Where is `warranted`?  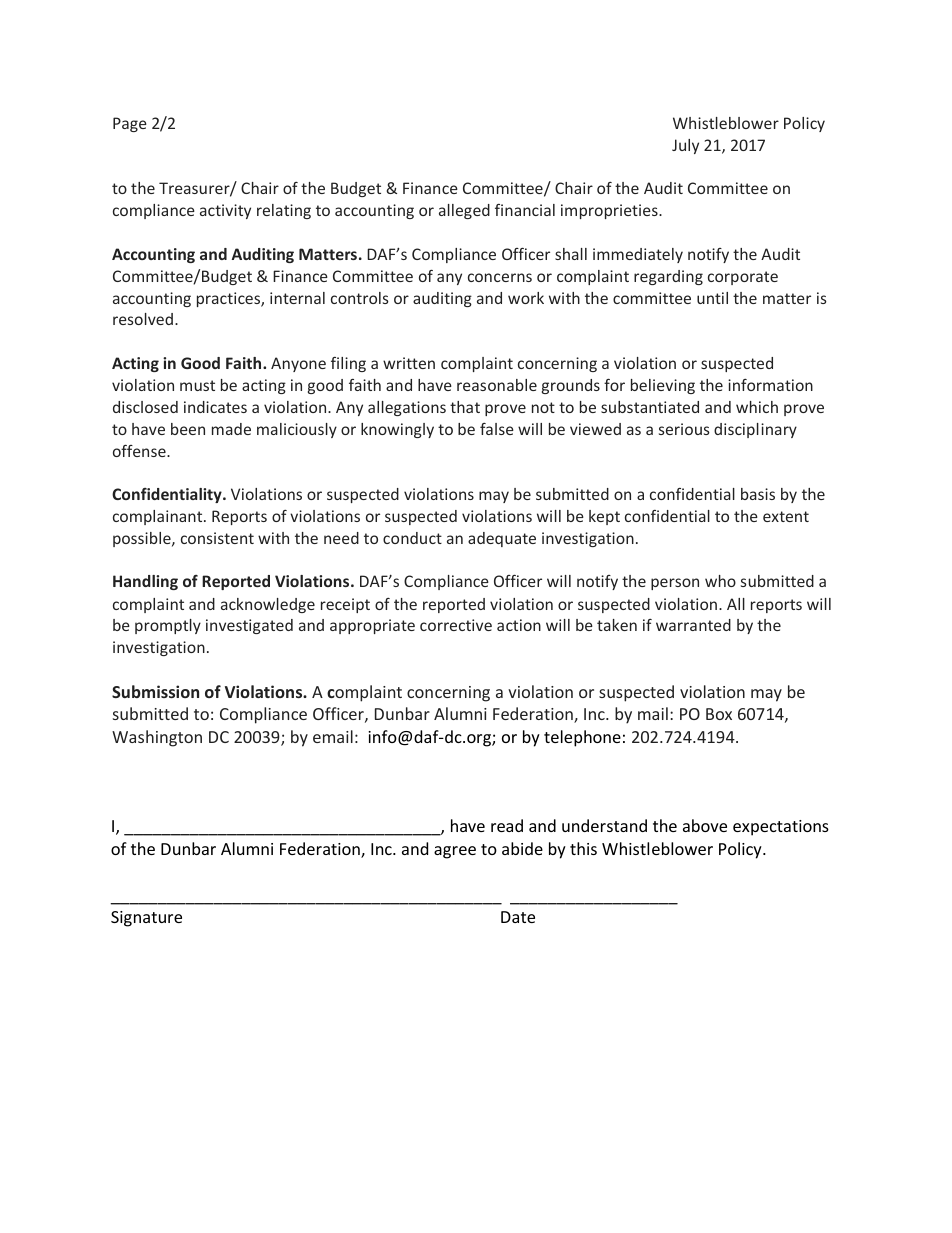
warranted is located at coordinates (693, 625).
